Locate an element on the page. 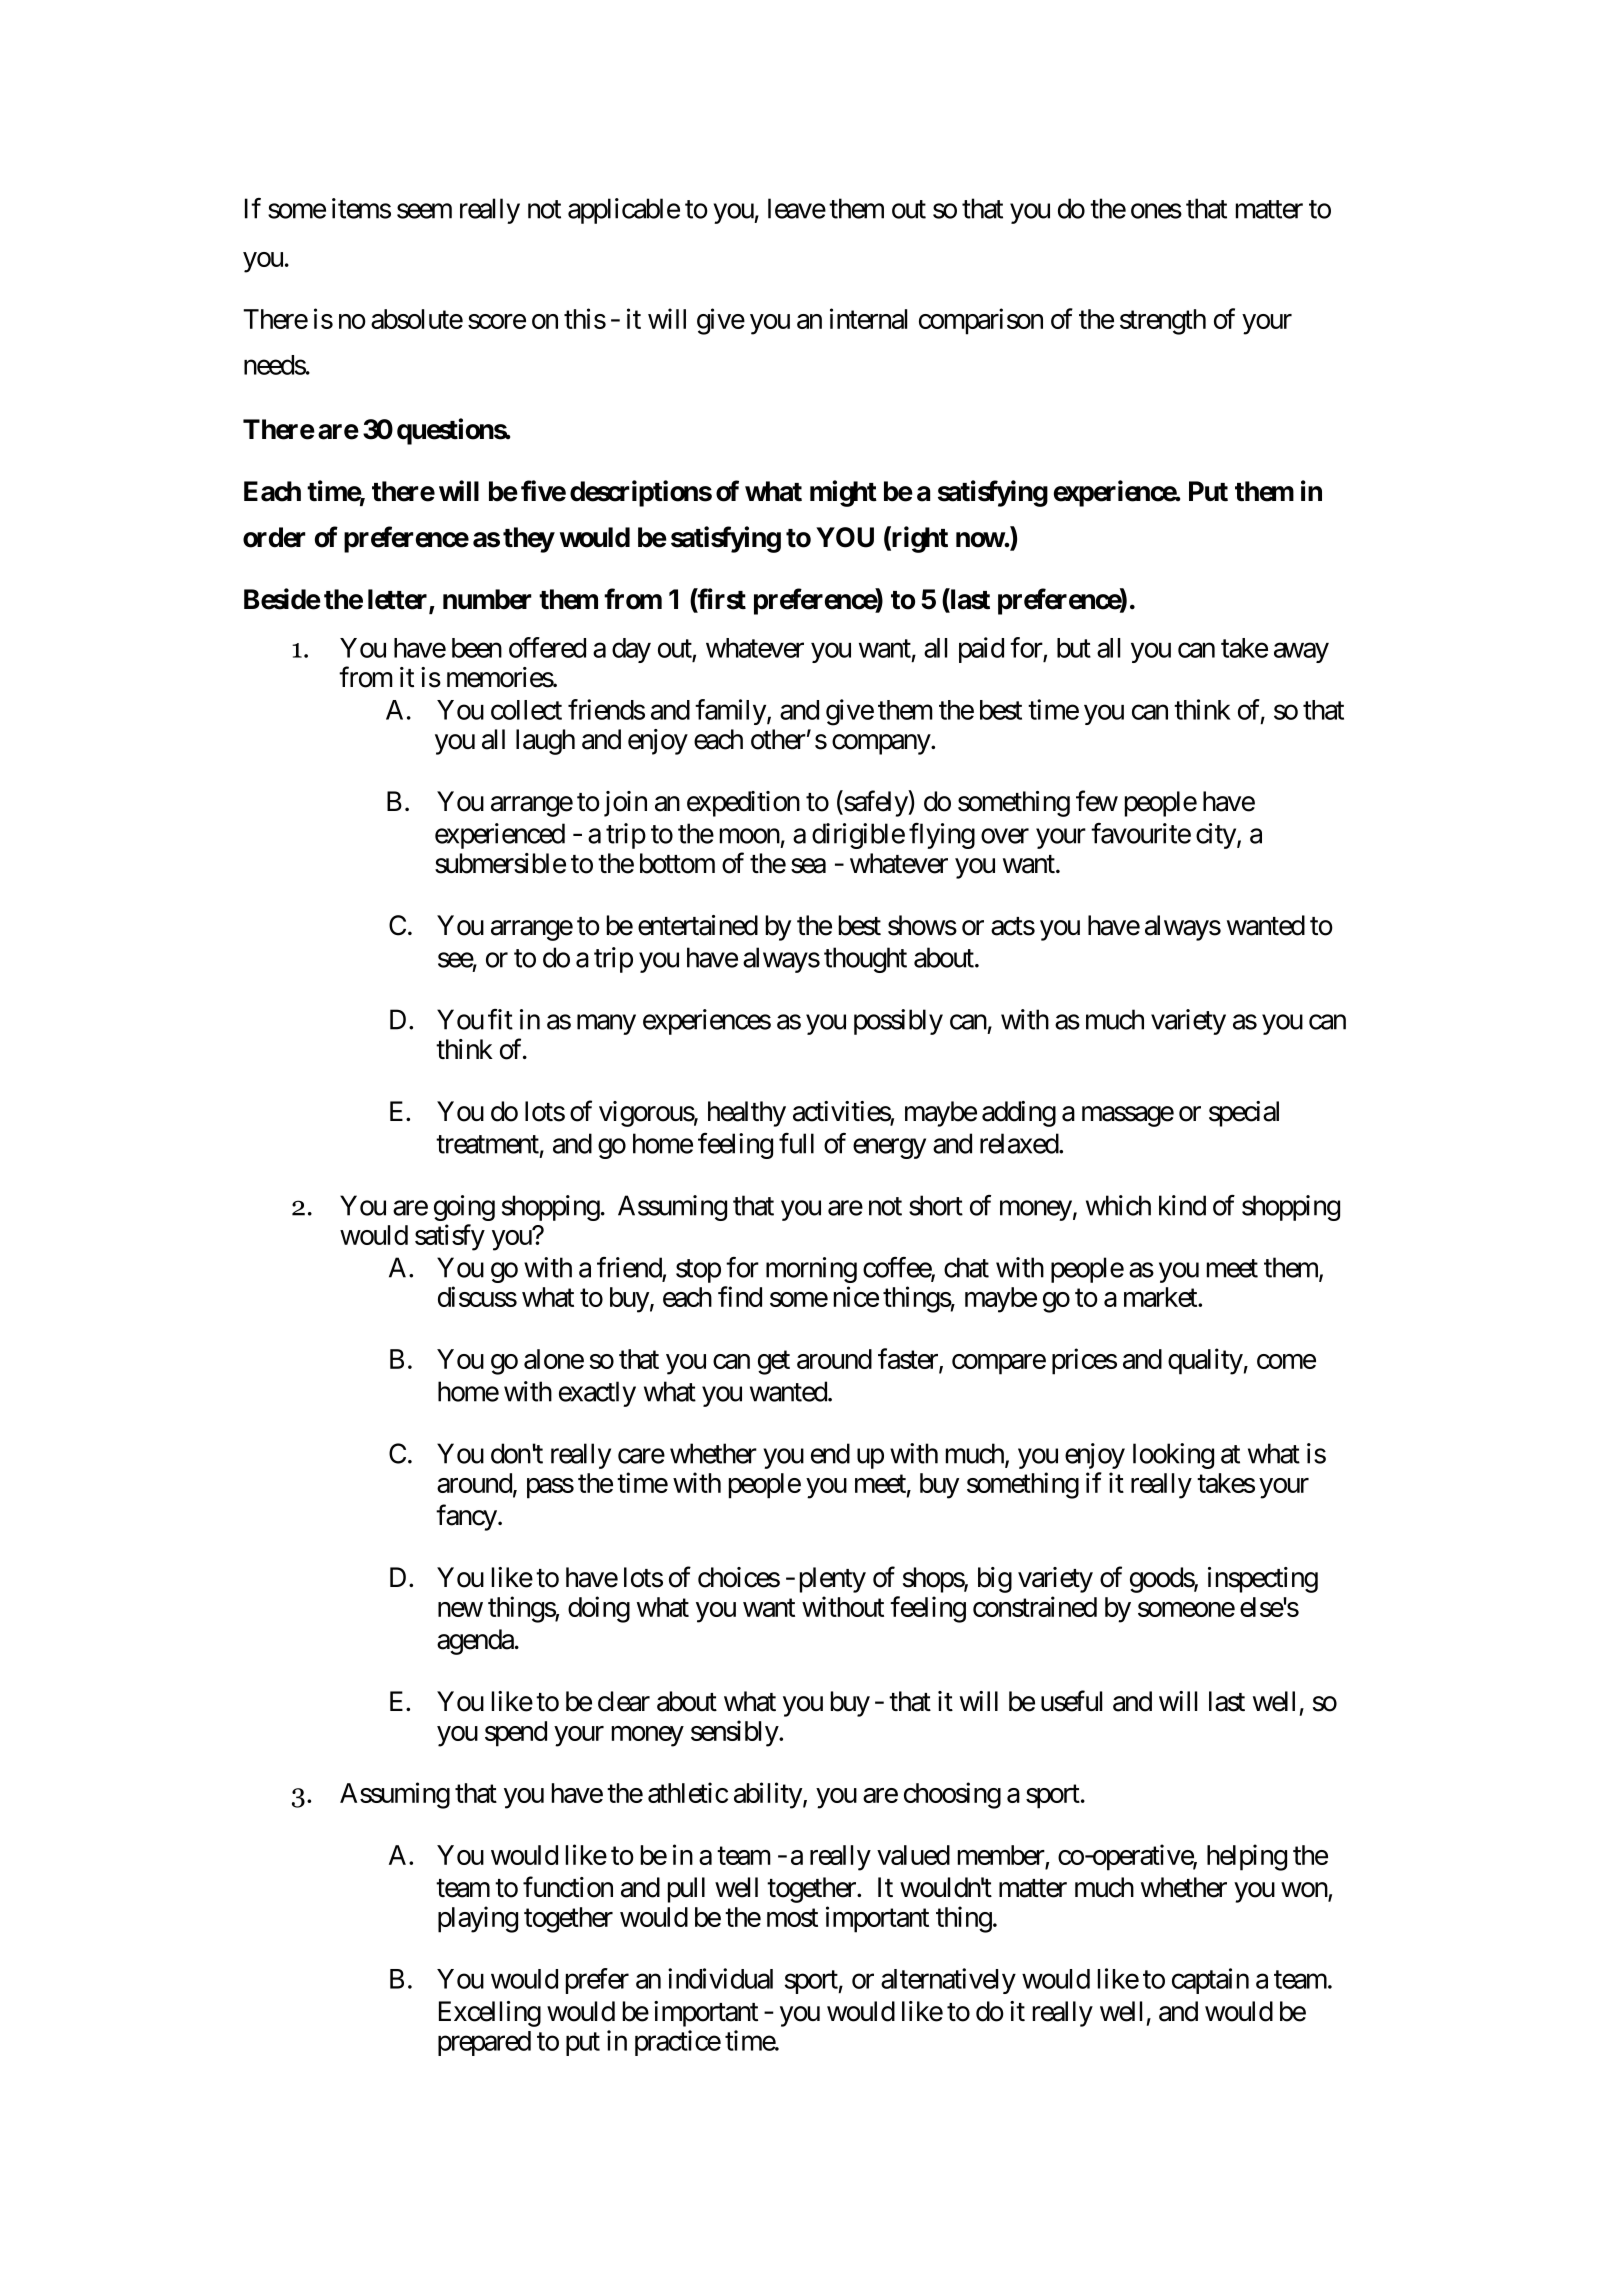 The image size is (1604, 2269). internal is located at coordinates (868, 318).
